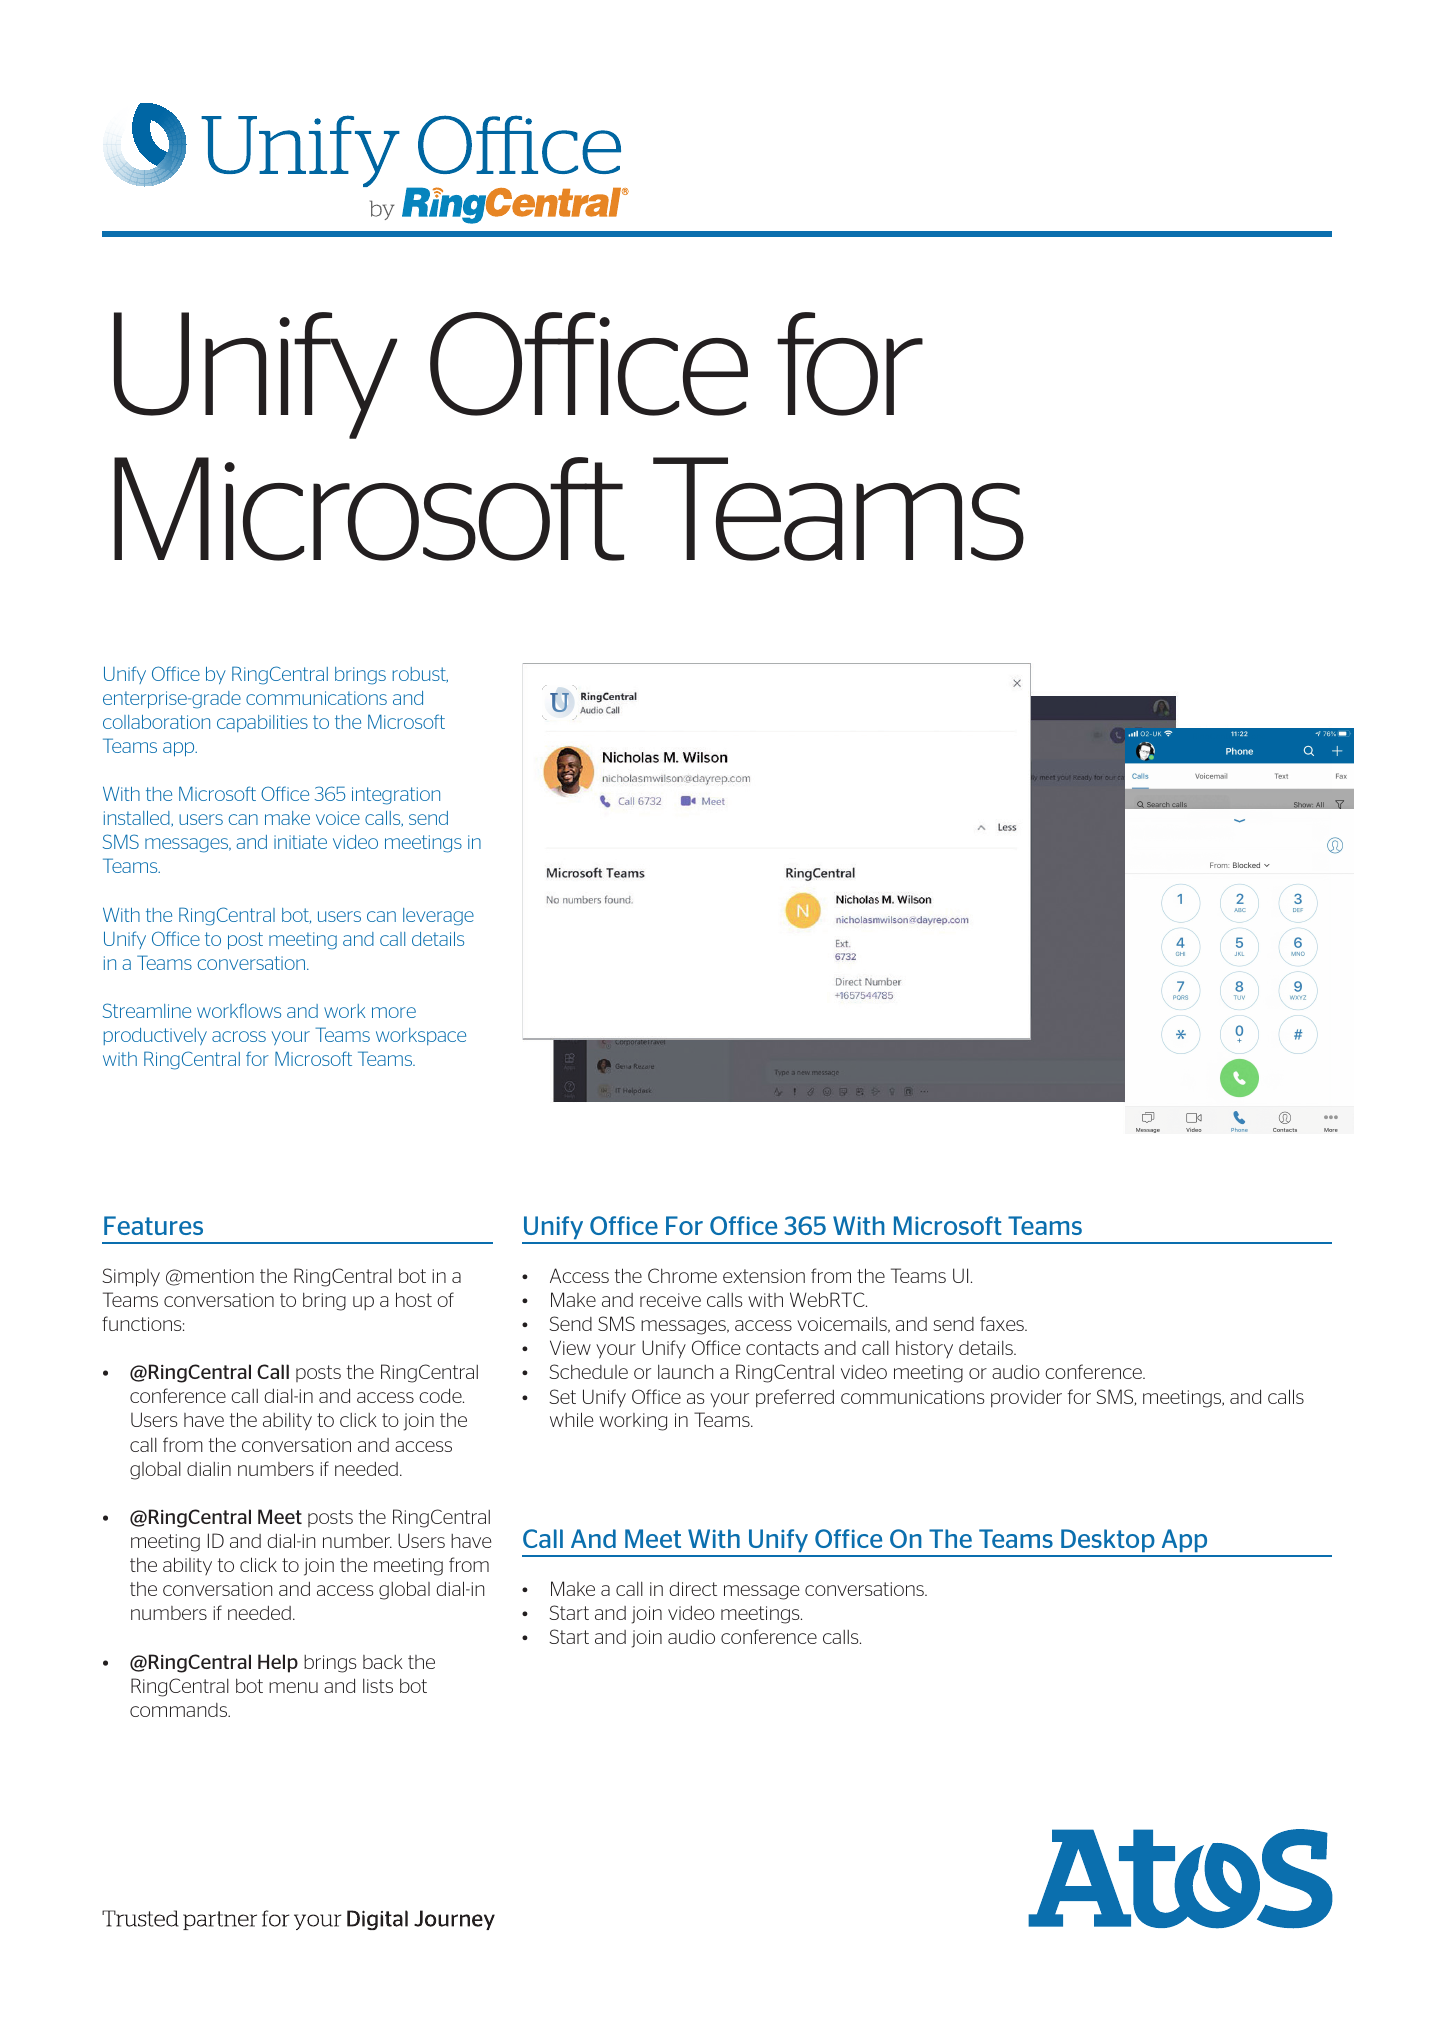  What do you see at coordinates (682, 1275) in the screenshot?
I see `Chrome` at bounding box center [682, 1275].
